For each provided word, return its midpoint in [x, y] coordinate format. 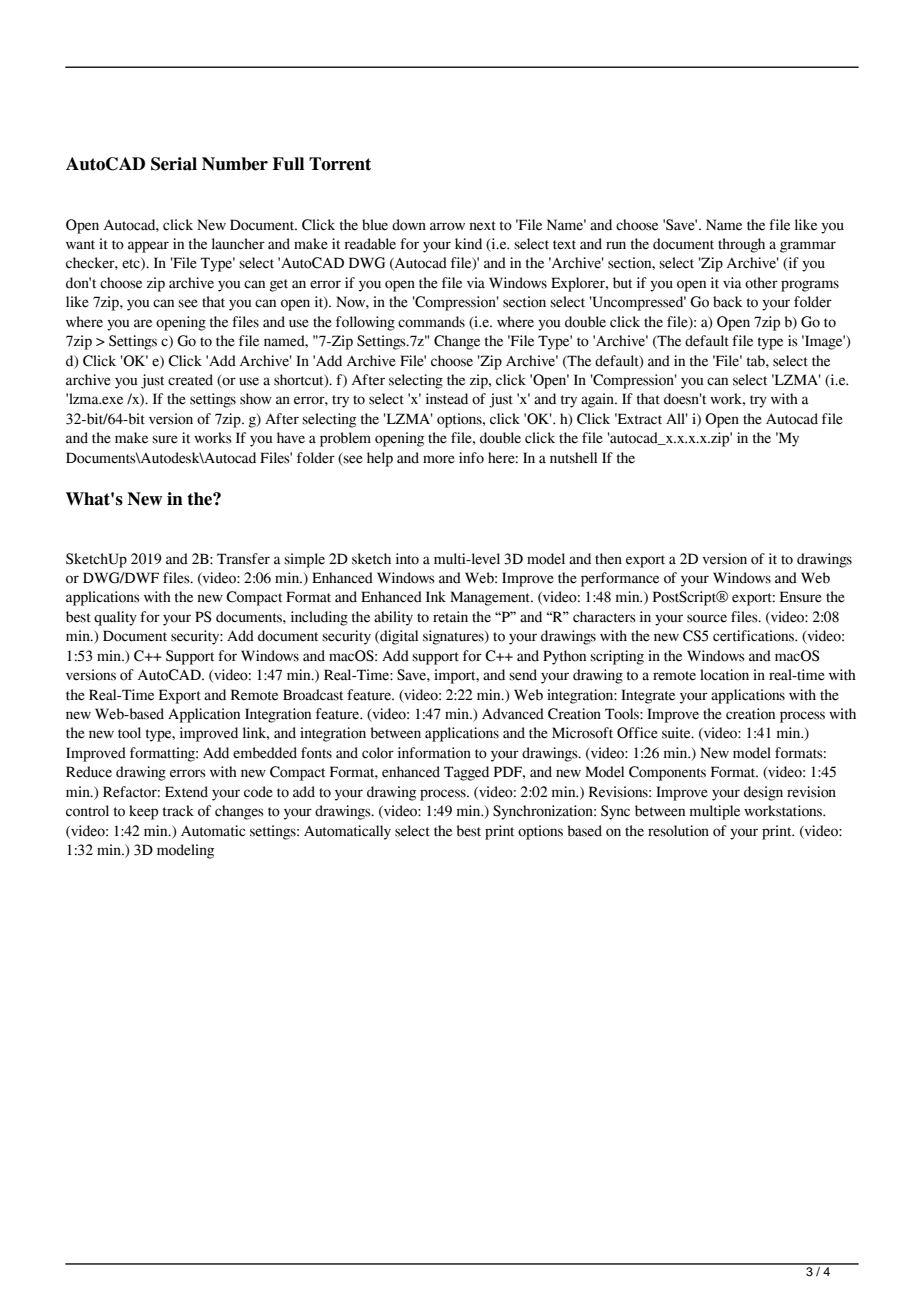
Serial [174, 164]
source [707, 618]
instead [447, 399]
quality [115, 618]
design [763, 793]
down [409, 225]
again [598, 400]
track [178, 811]
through [741, 245]
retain [450, 617]
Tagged [466, 773]
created [190, 380]
